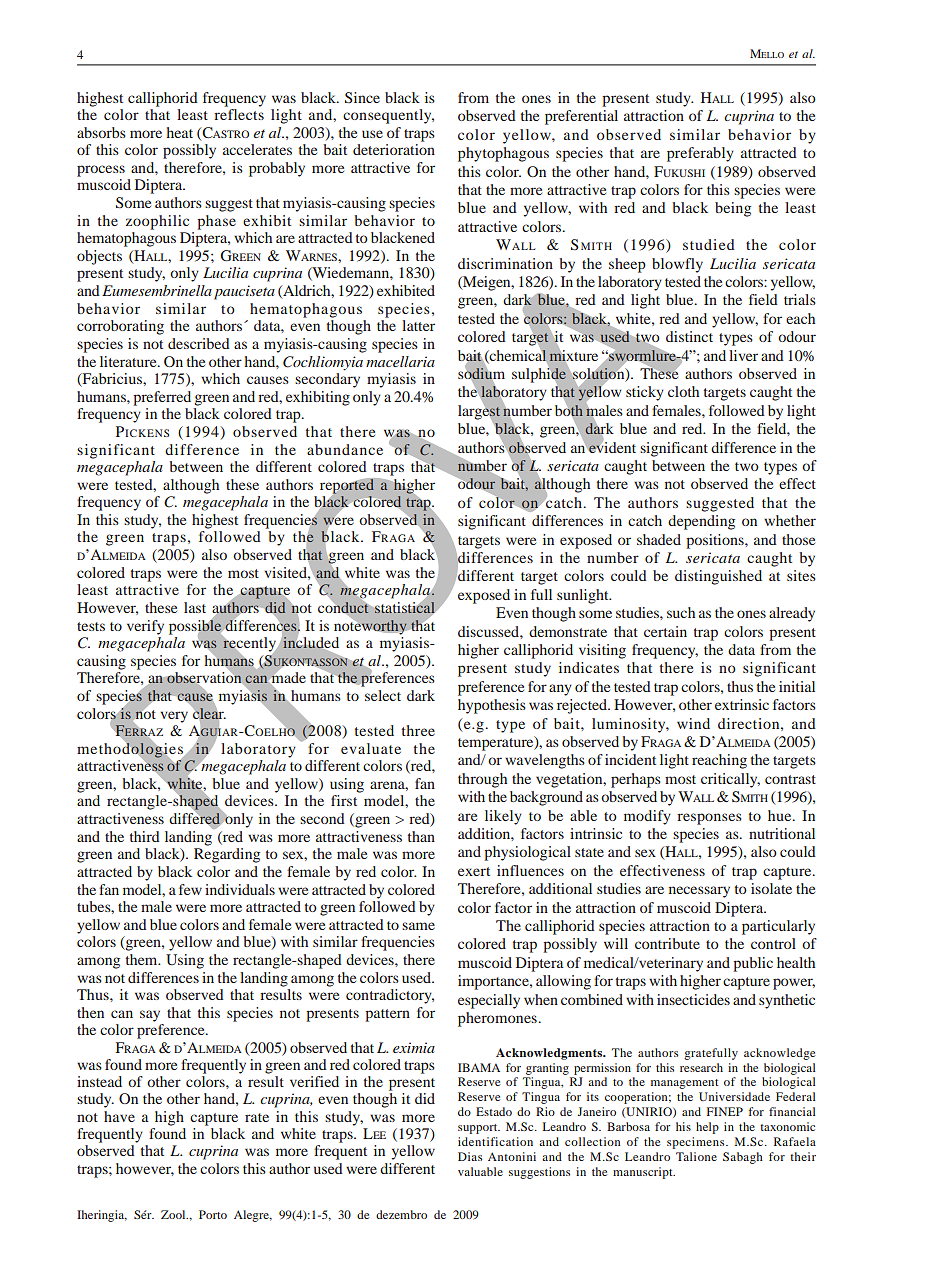  What do you see at coordinates (665, 631) in the document?
I see `certain` at bounding box center [665, 631].
